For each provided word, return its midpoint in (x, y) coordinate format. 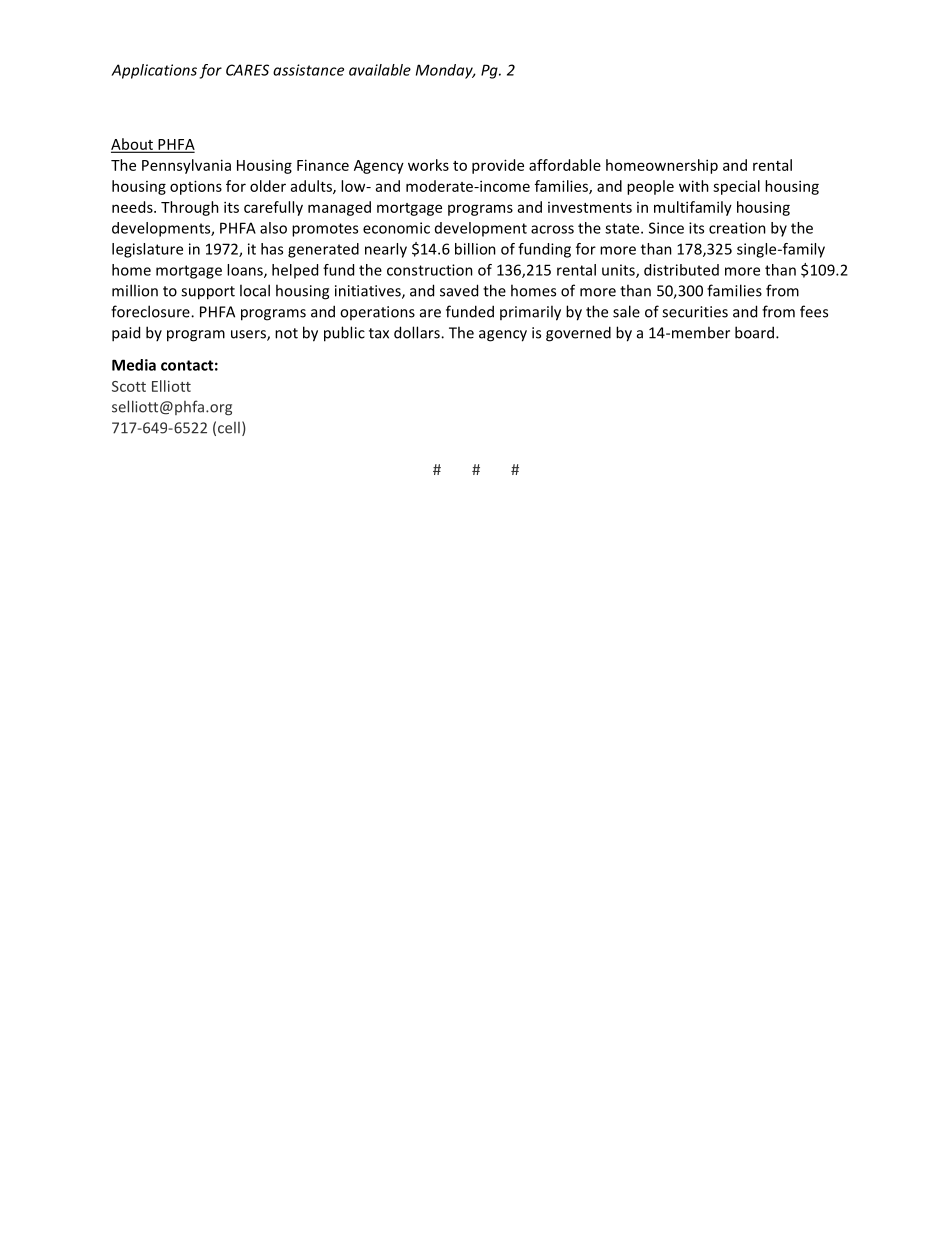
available (380, 70)
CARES (247, 70)
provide (498, 166)
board (756, 332)
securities (695, 312)
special (736, 187)
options (196, 187)
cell (229, 428)
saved (459, 290)
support (208, 293)
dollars (418, 332)
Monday (445, 71)
